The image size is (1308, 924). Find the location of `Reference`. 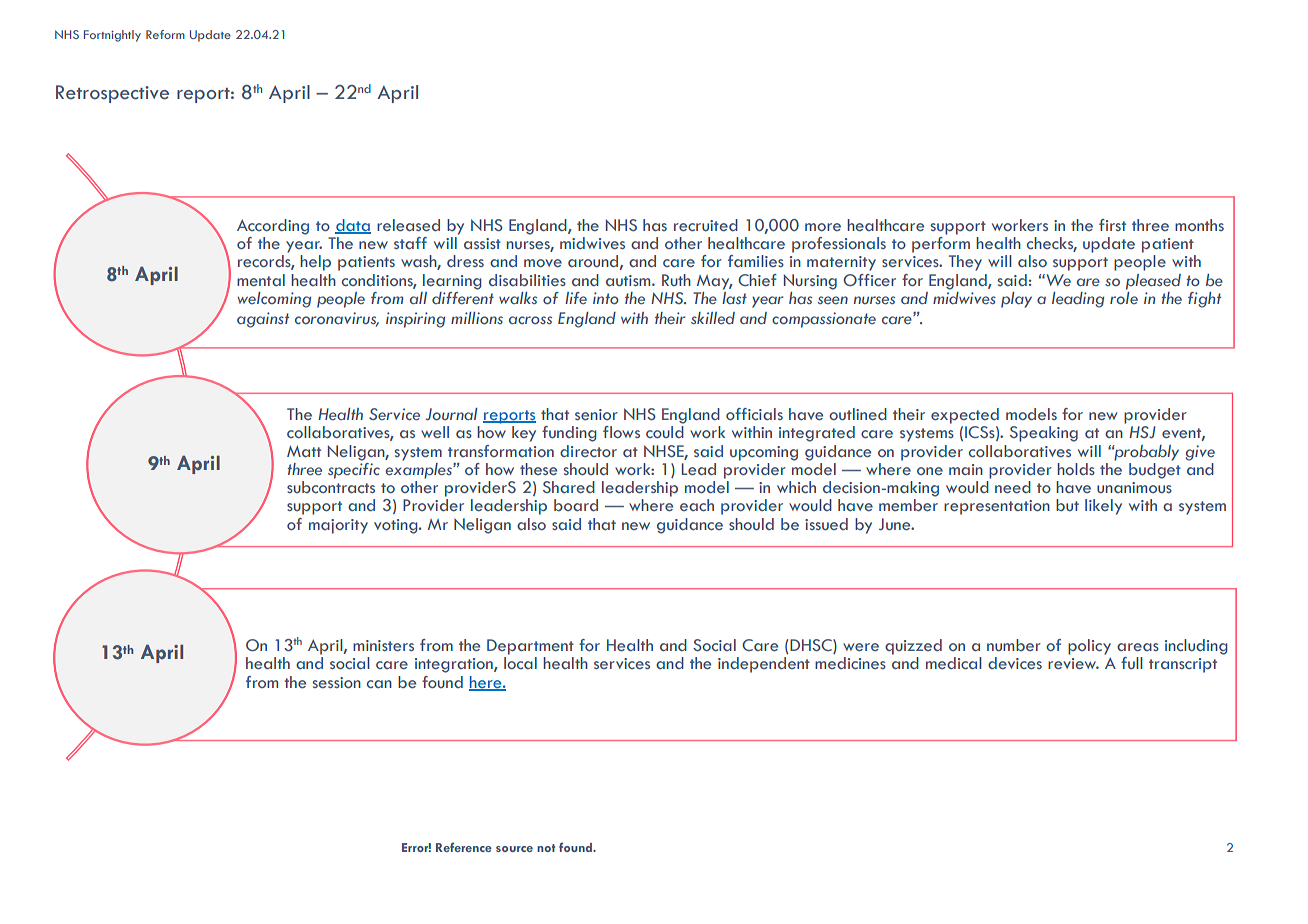

Reference is located at coordinates (464, 847).
